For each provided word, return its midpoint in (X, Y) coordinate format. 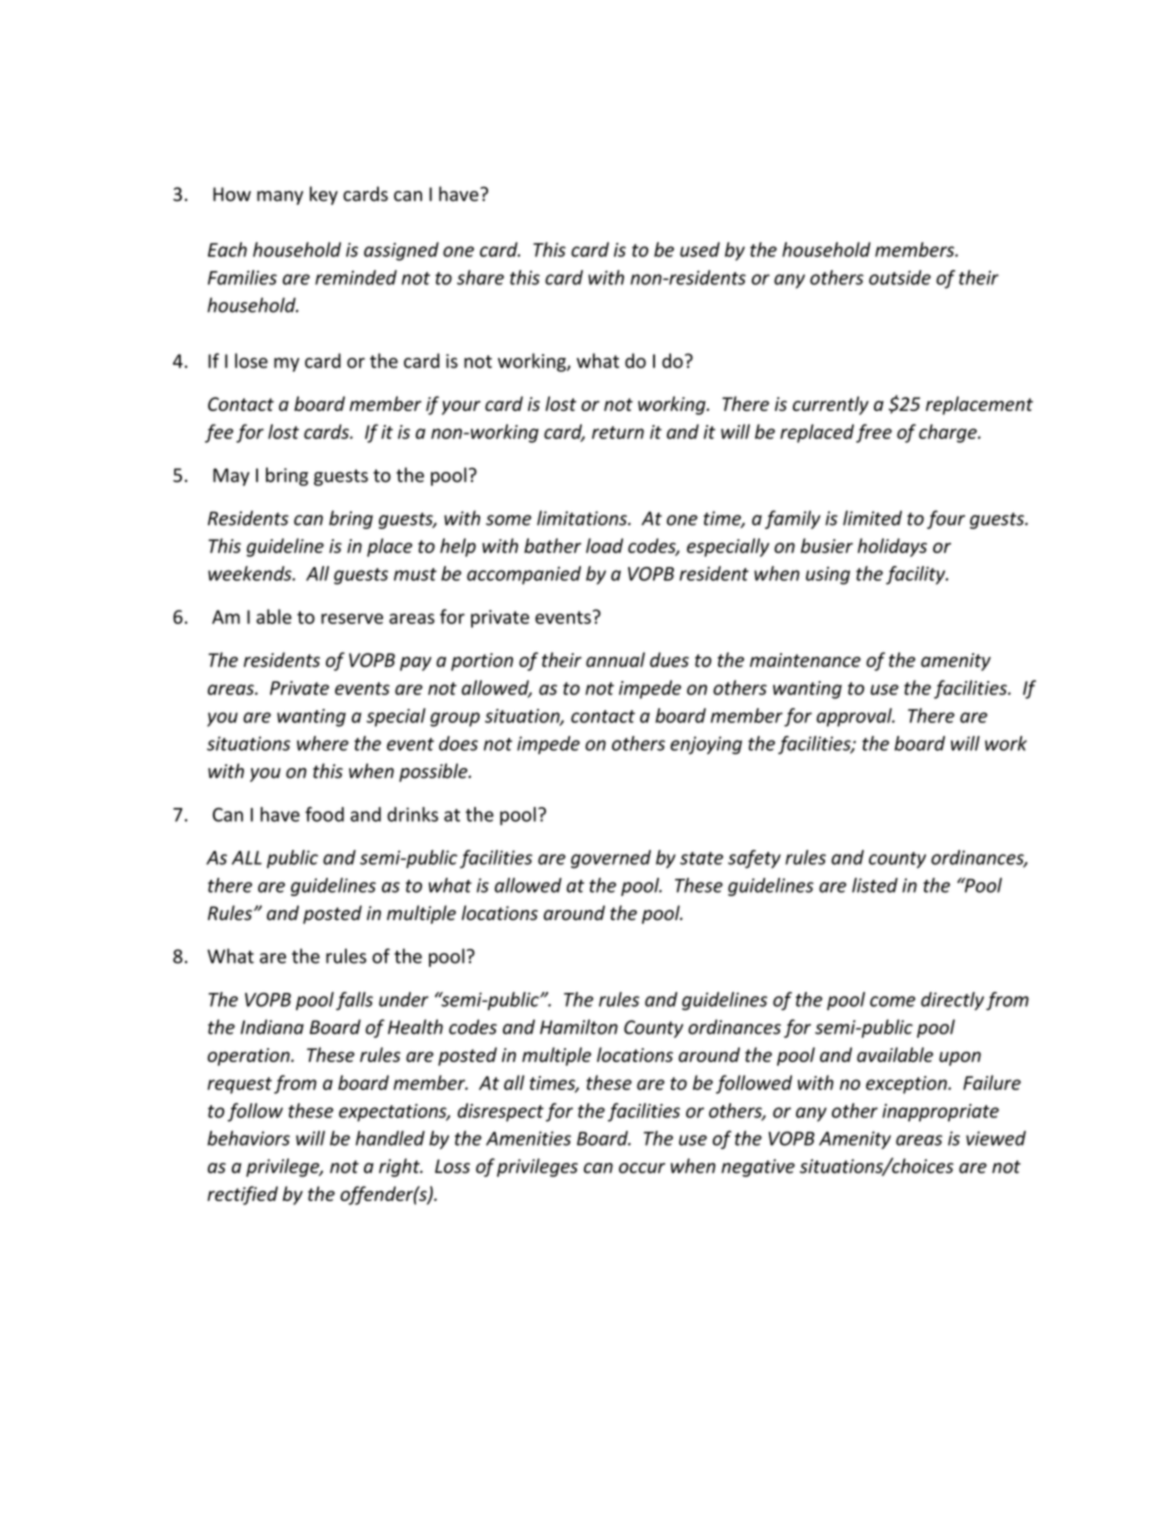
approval (855, 717)
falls (354, 1001)
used (700, 249)
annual (615, 659)
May (231, 477)
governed (611, 859)
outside (900, 277)
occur (642, 1168)
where (323, 743)
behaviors (248, 1138)
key (324, 195)
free (874, 433)
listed (875, 885)
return (618, 432)
